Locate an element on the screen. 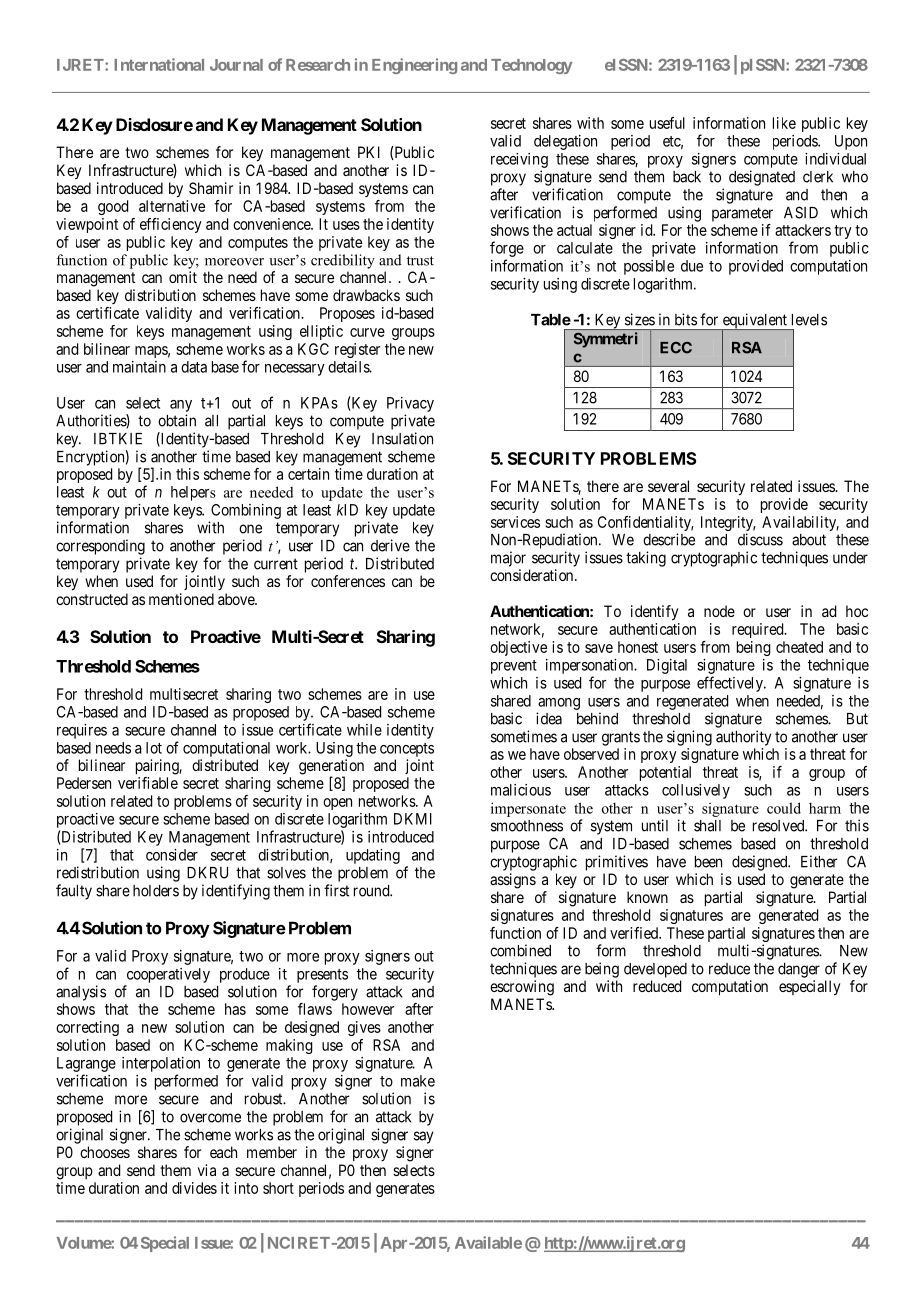  Insulation is located at coordinates (402, 438).
